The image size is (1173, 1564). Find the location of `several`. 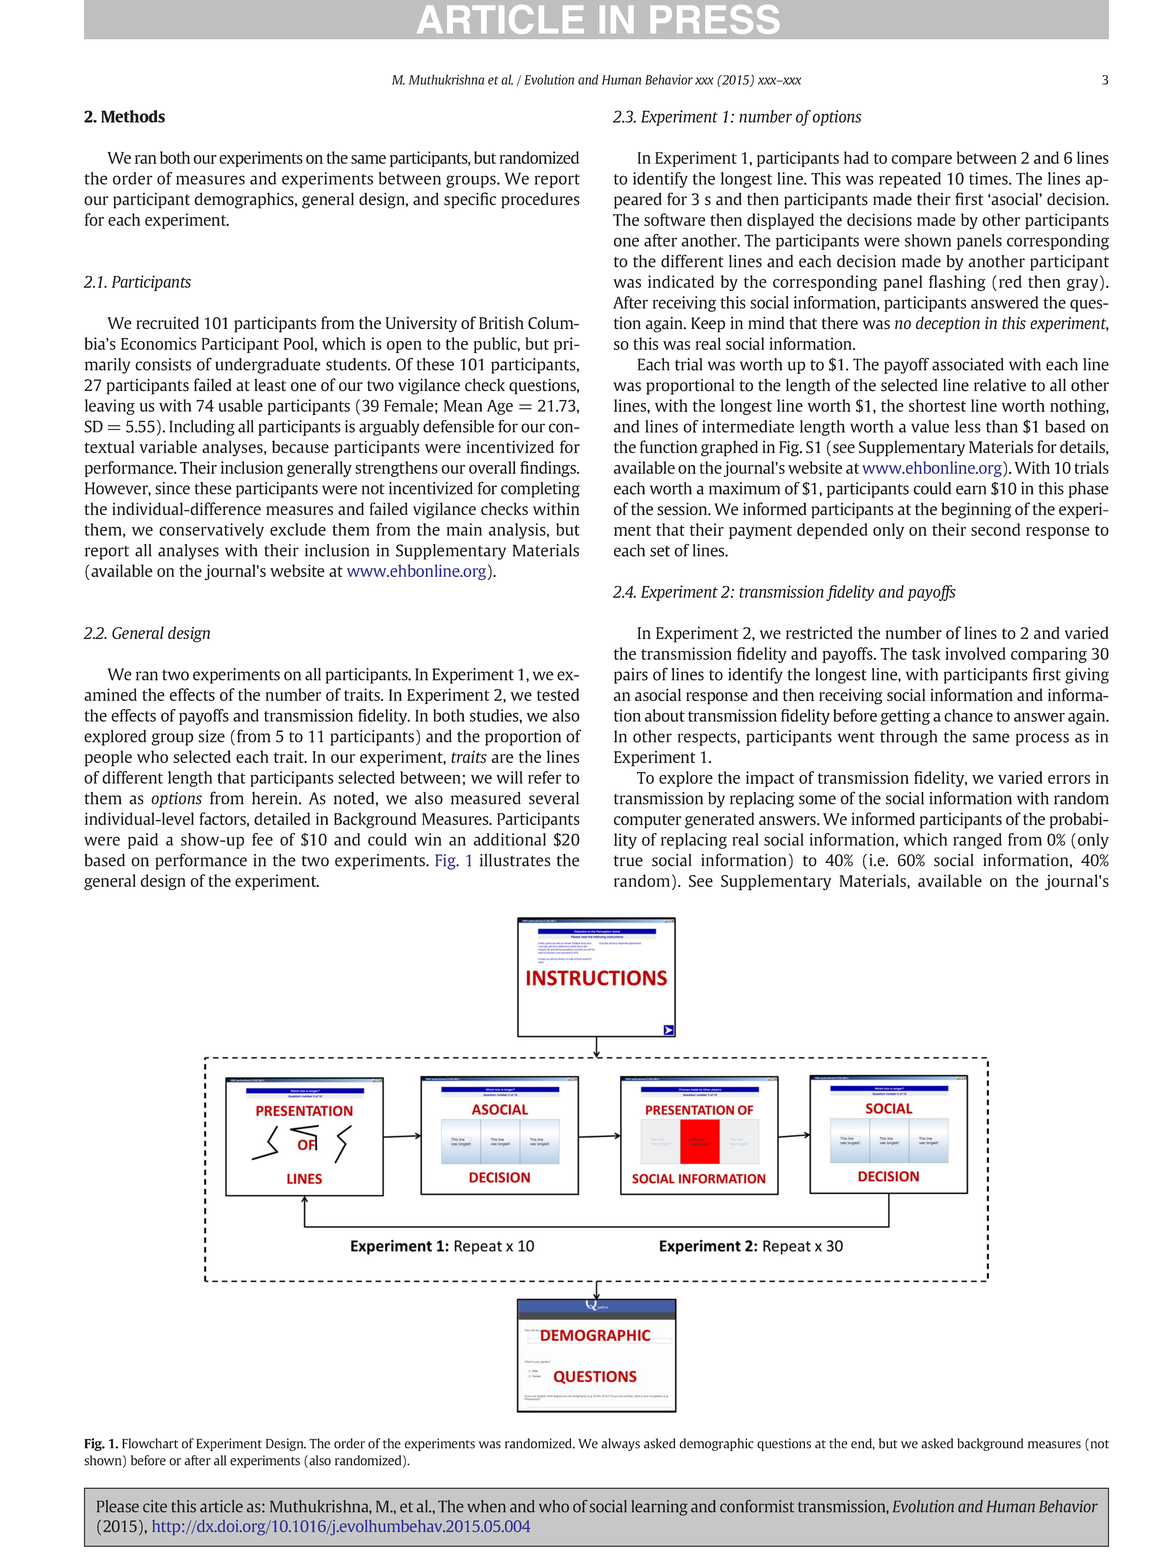

several is located at coordinates (554, 798).
